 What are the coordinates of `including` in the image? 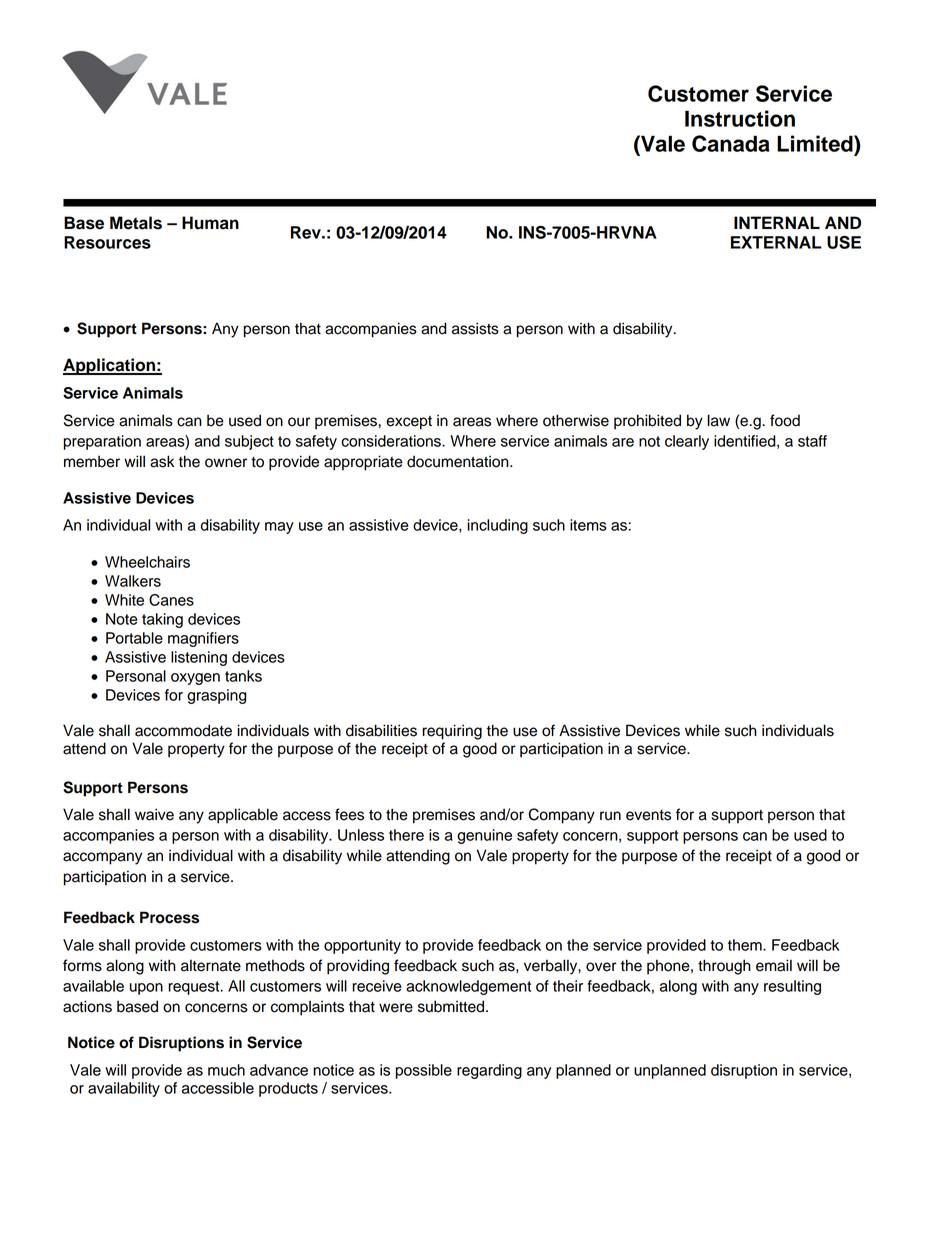 It's located at (497, 526).
